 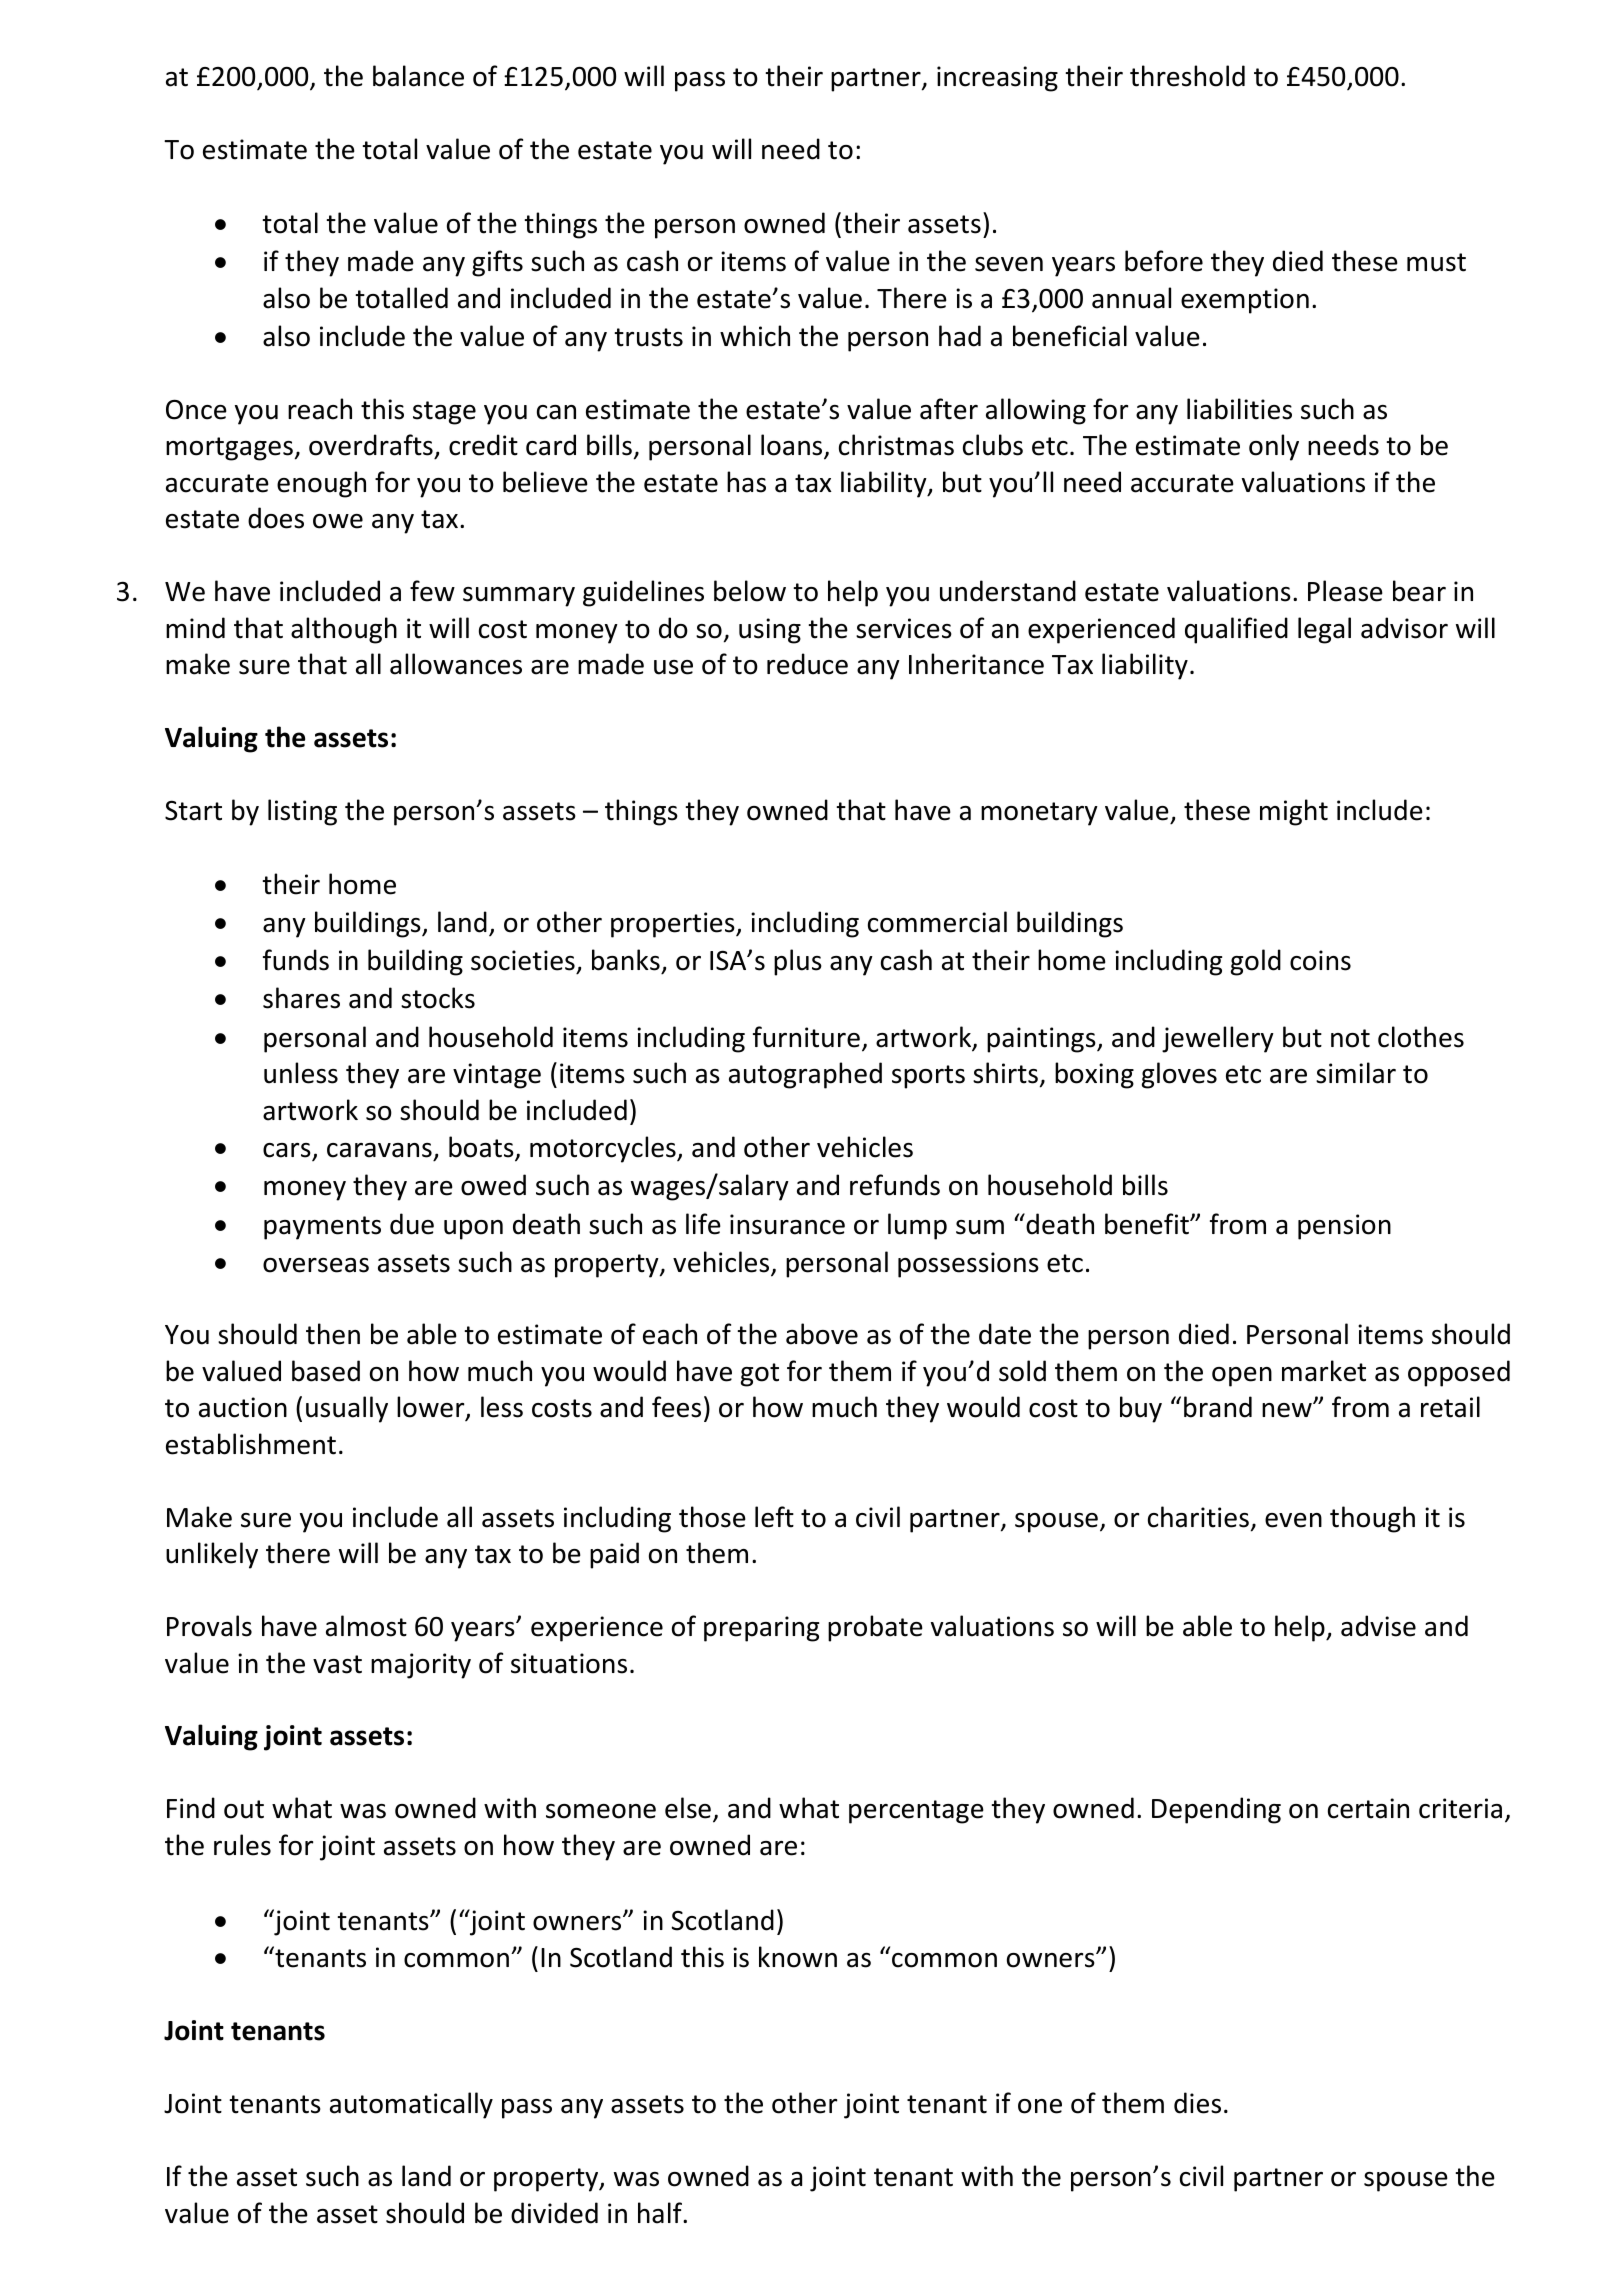 What do you see at coordinates (1324, 1371) in the screenshot?
I see `market` at bounding box center [1324, 1371].
